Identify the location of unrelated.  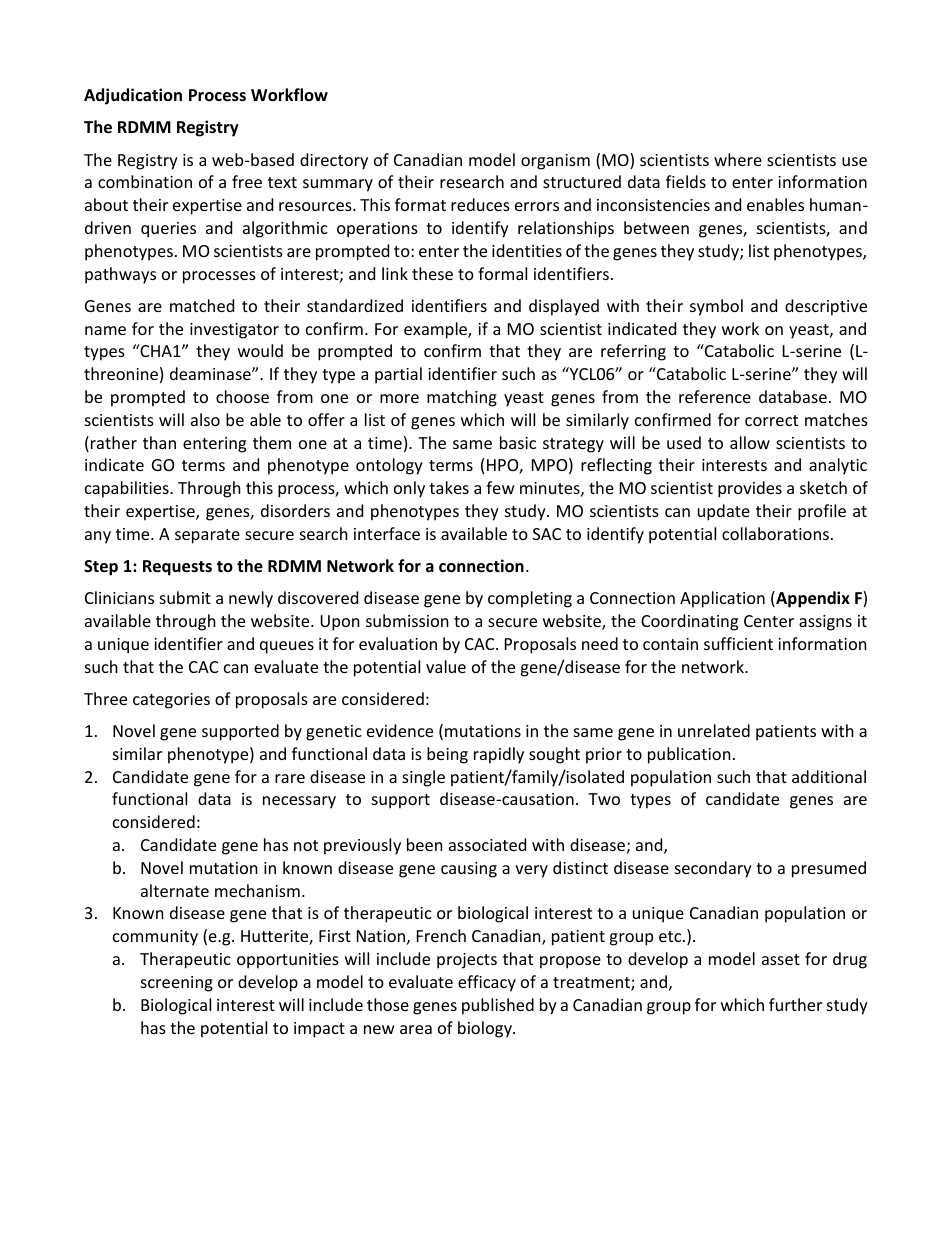
(714, 730).
